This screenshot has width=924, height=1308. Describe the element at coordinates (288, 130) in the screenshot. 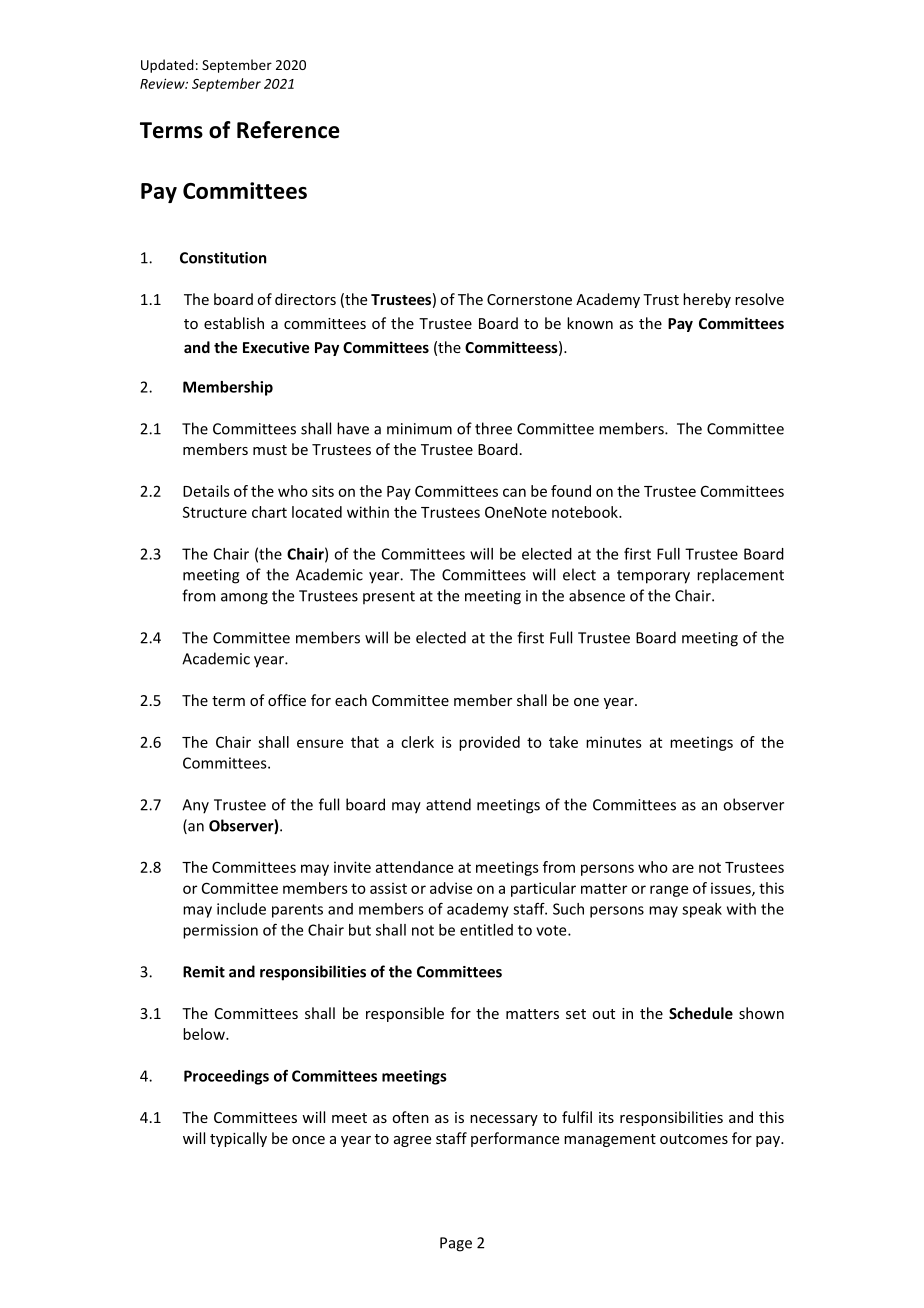

I see `Reference` at that location.
